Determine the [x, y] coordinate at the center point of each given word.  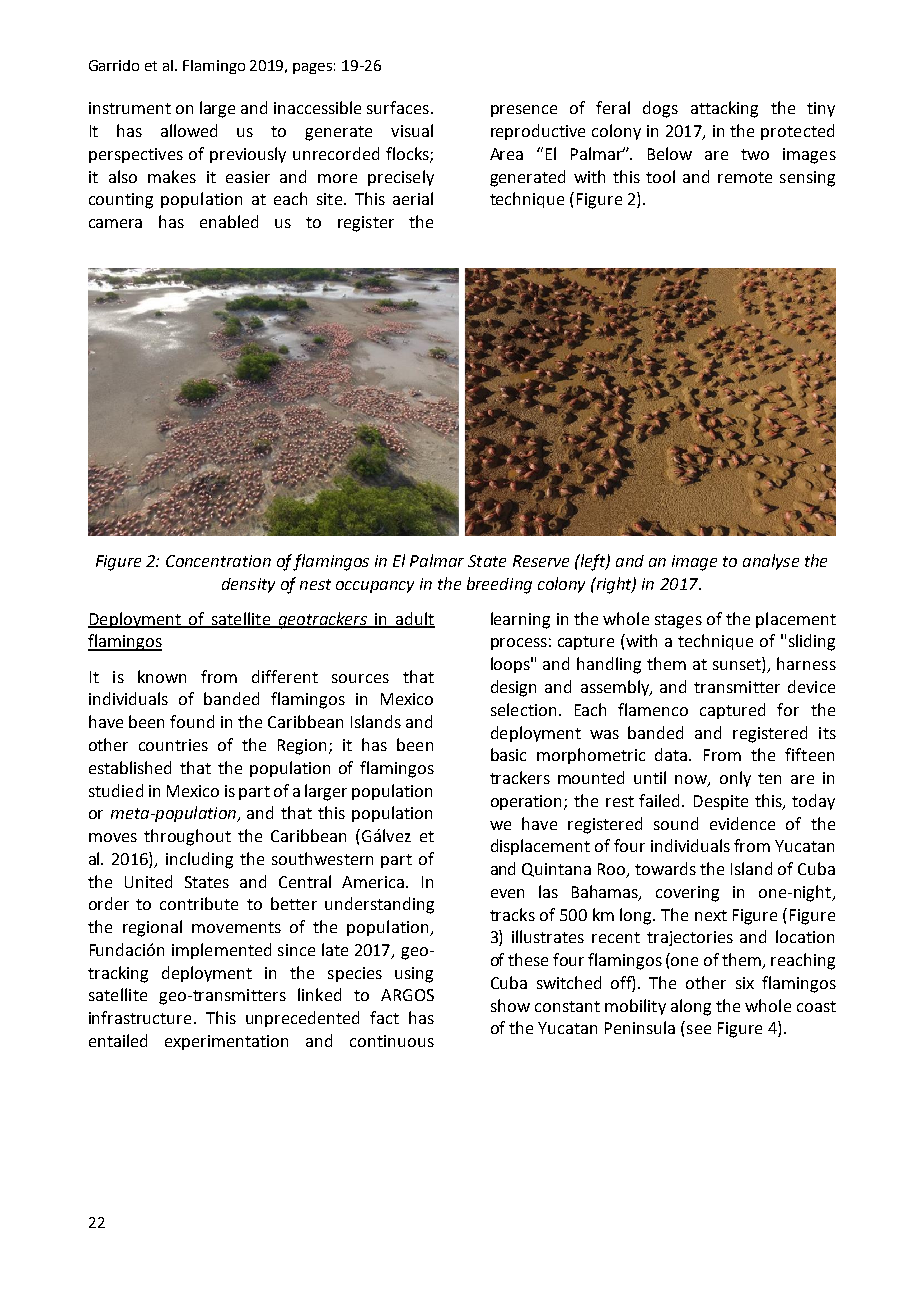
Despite [721, 802]
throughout [187, 837]
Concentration [218, 561]
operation [528, 802]
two [755, 154]
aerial [413, 198]
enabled [229, 221]
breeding [499, 585]
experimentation [226, 1042]
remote [745, 177]
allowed [189, 130]
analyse [771, 562]
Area [506, 154]
